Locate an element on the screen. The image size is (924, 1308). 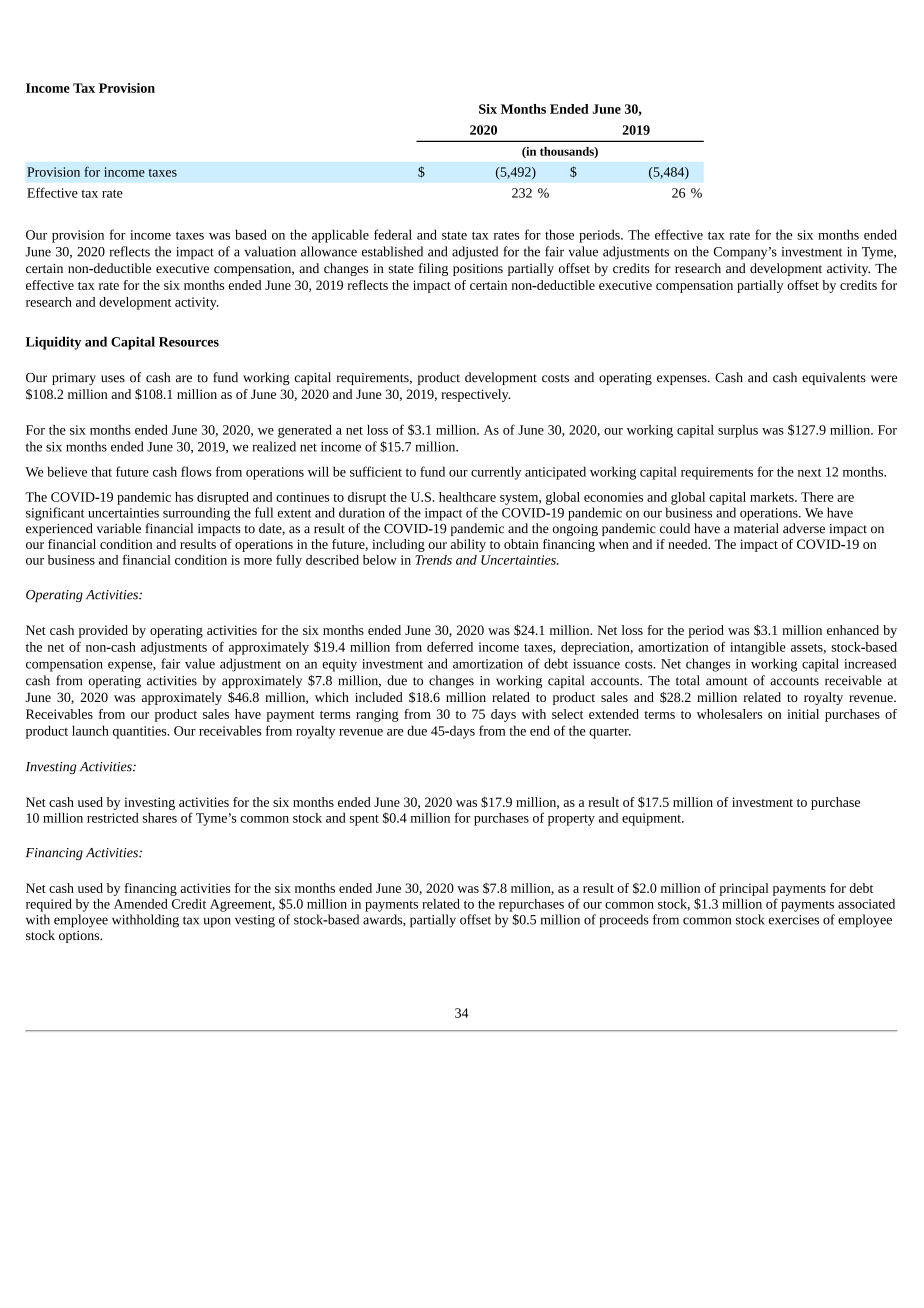
those is located at coordinates (559, 234).
